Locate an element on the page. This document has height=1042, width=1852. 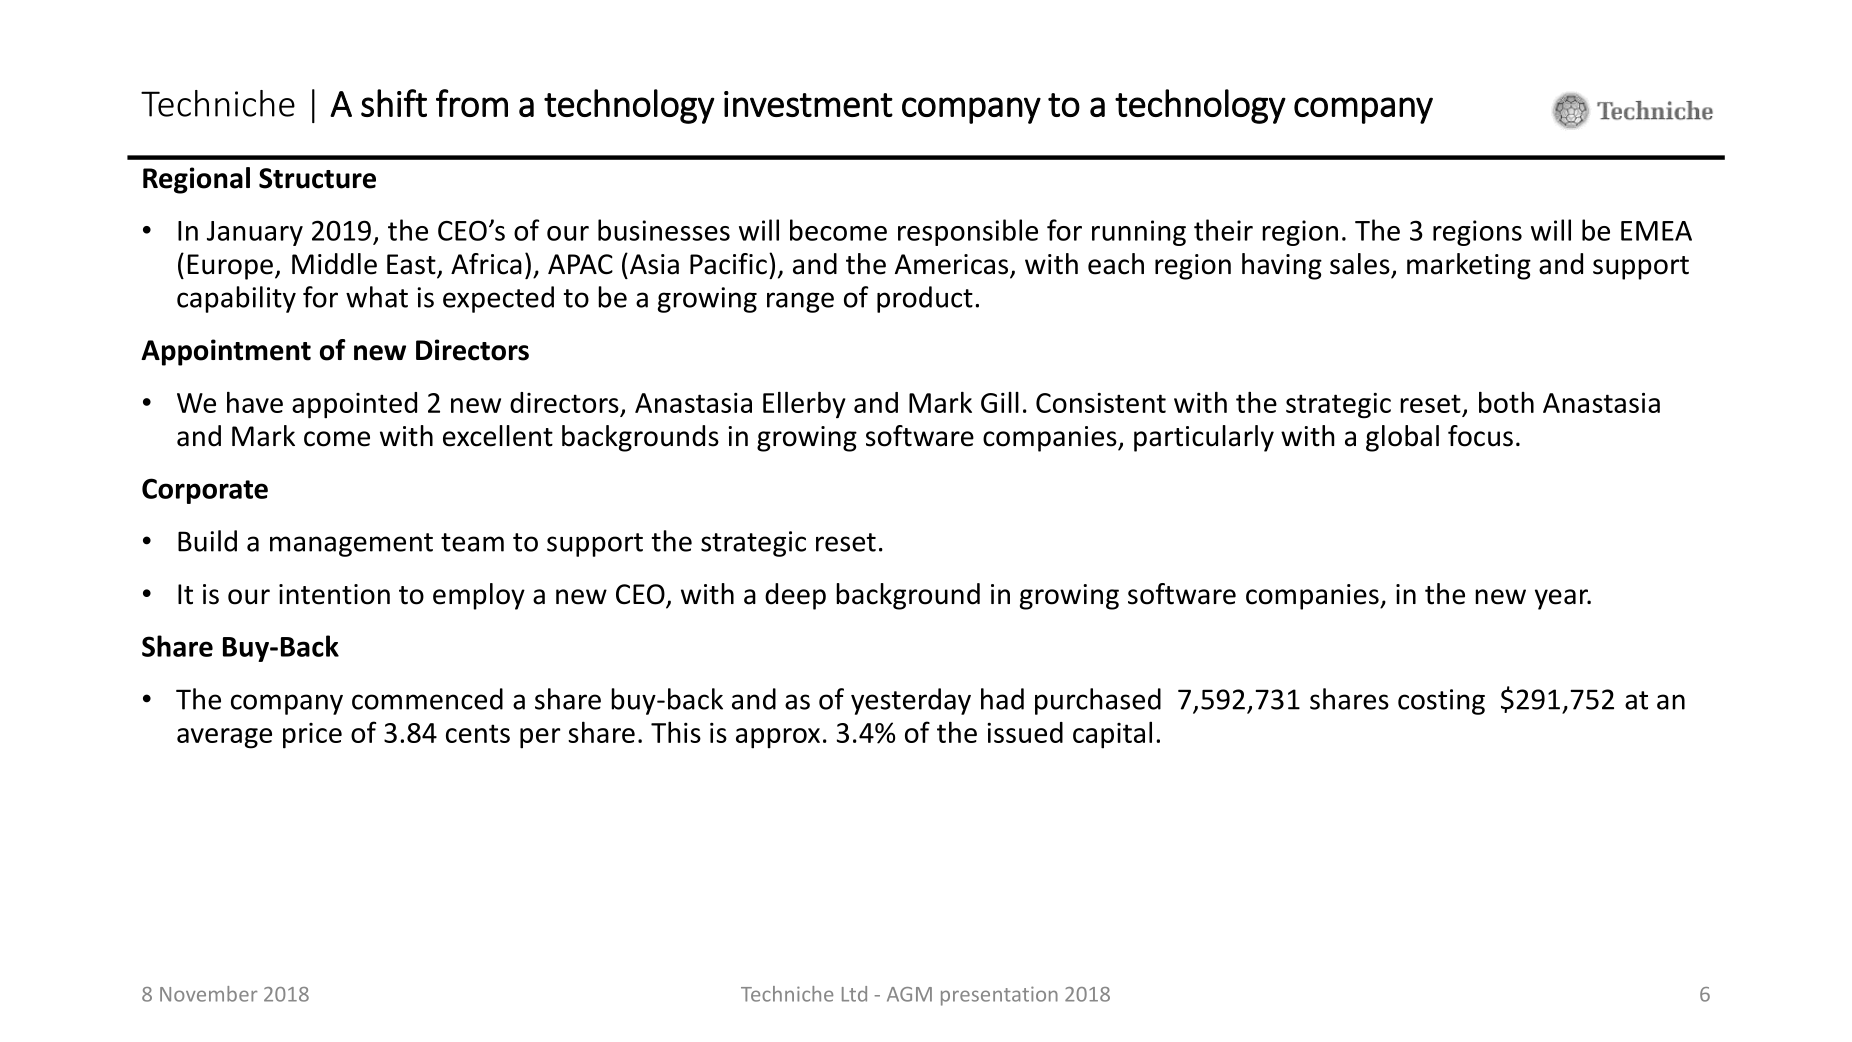
November is located at coordinates (209, 994).
